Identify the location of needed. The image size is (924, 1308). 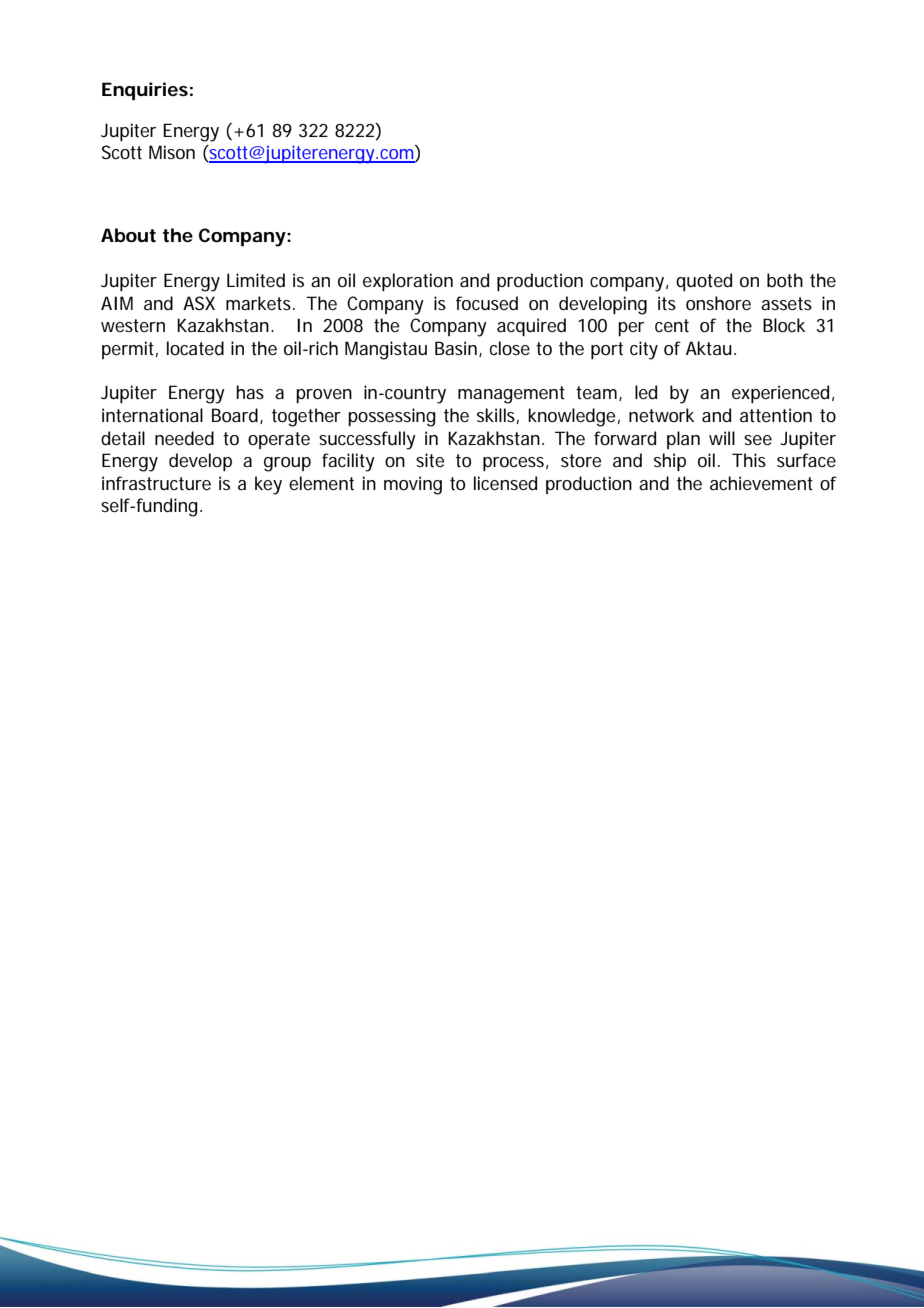
(184, 438).
